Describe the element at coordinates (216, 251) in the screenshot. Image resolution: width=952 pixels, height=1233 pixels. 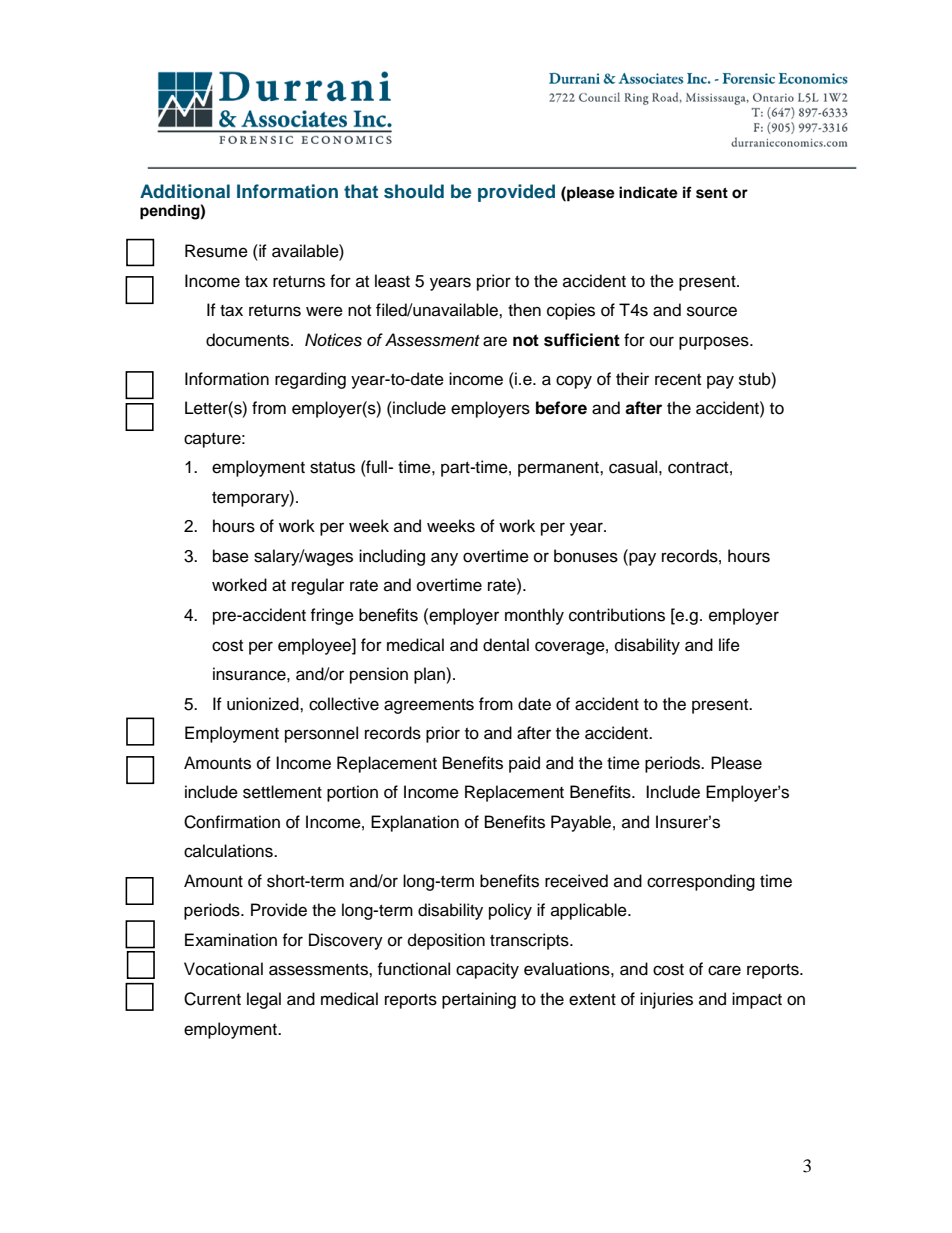
I see `Resume` at that location.
